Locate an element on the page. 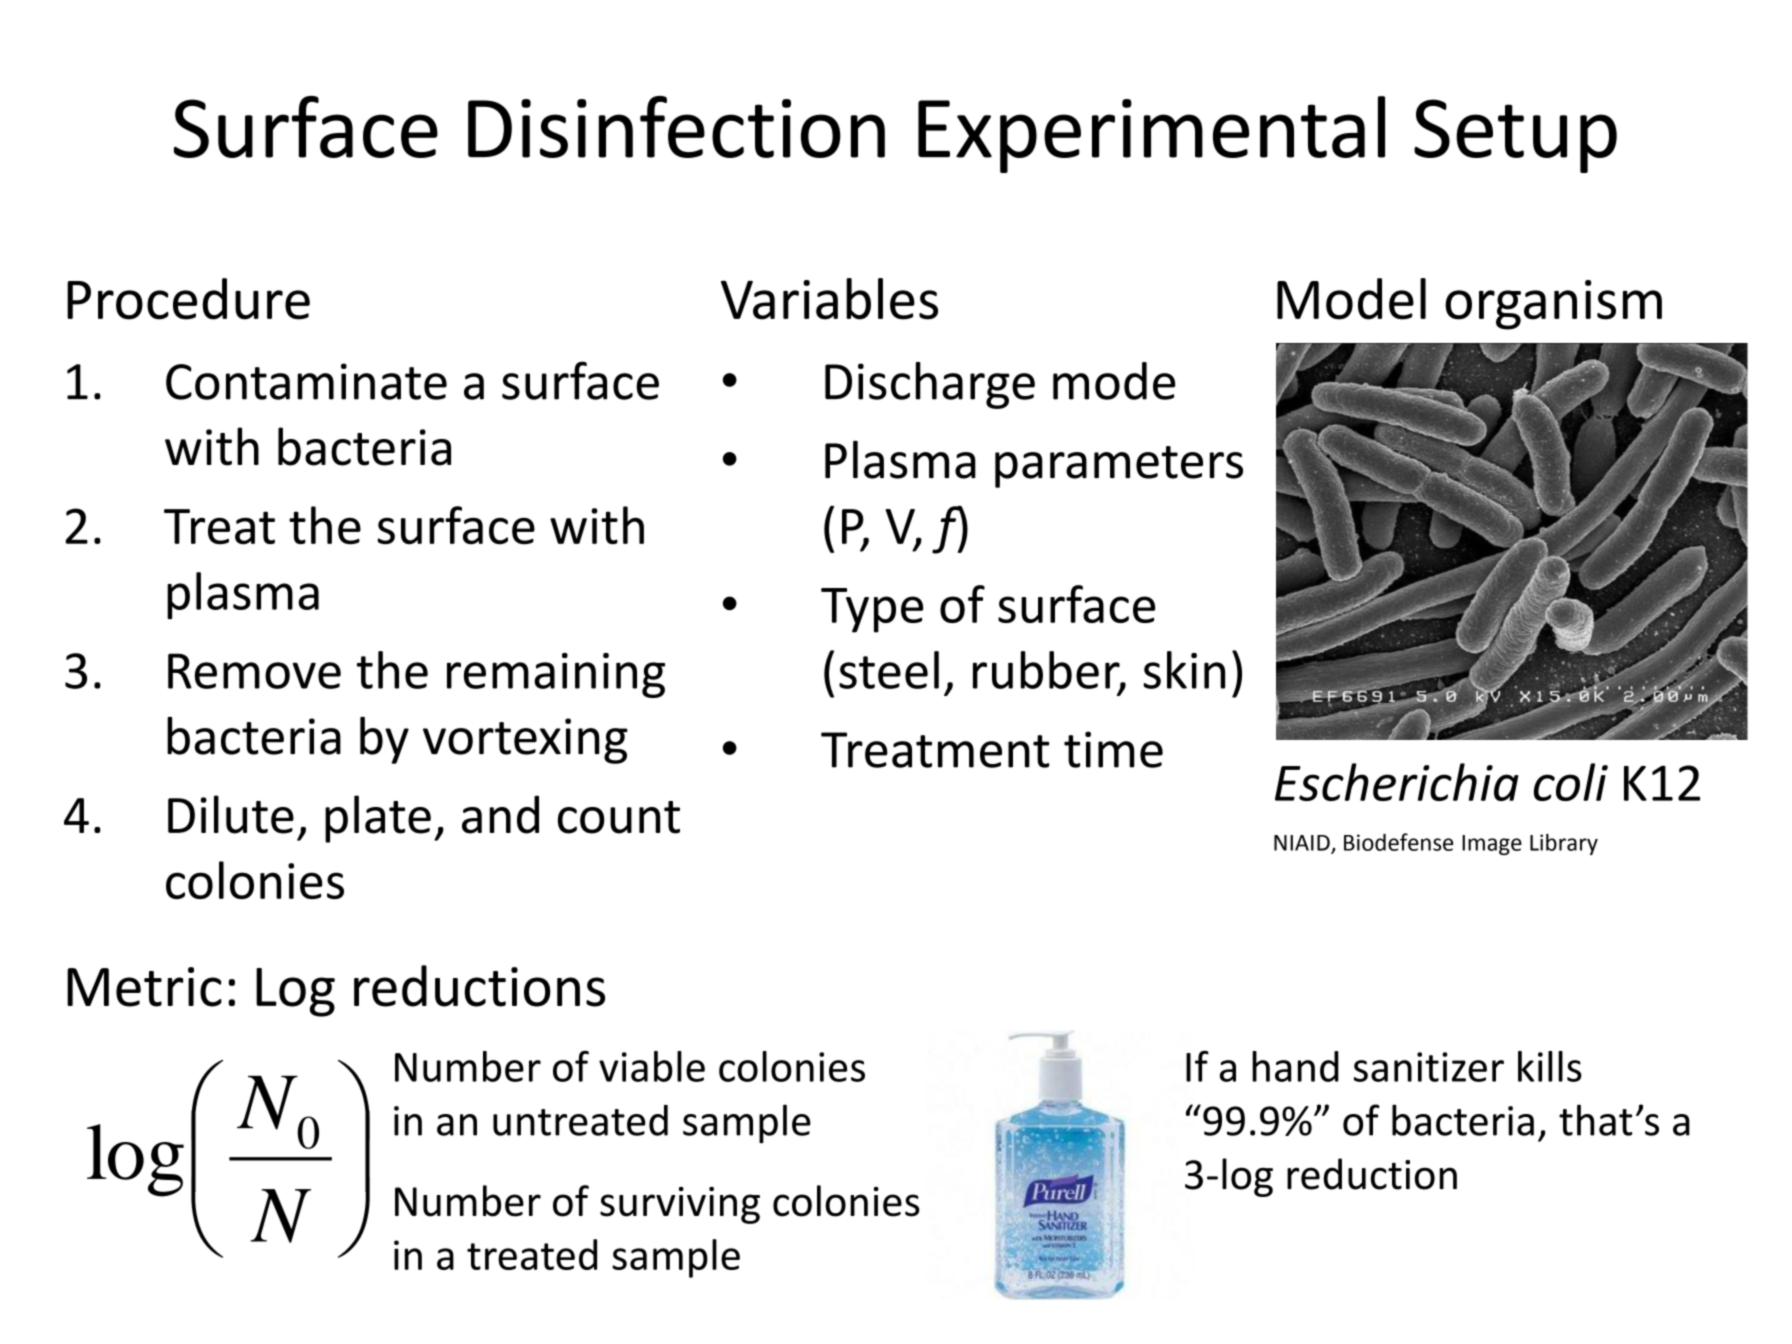  plate is located at coordinates (378, 819).
